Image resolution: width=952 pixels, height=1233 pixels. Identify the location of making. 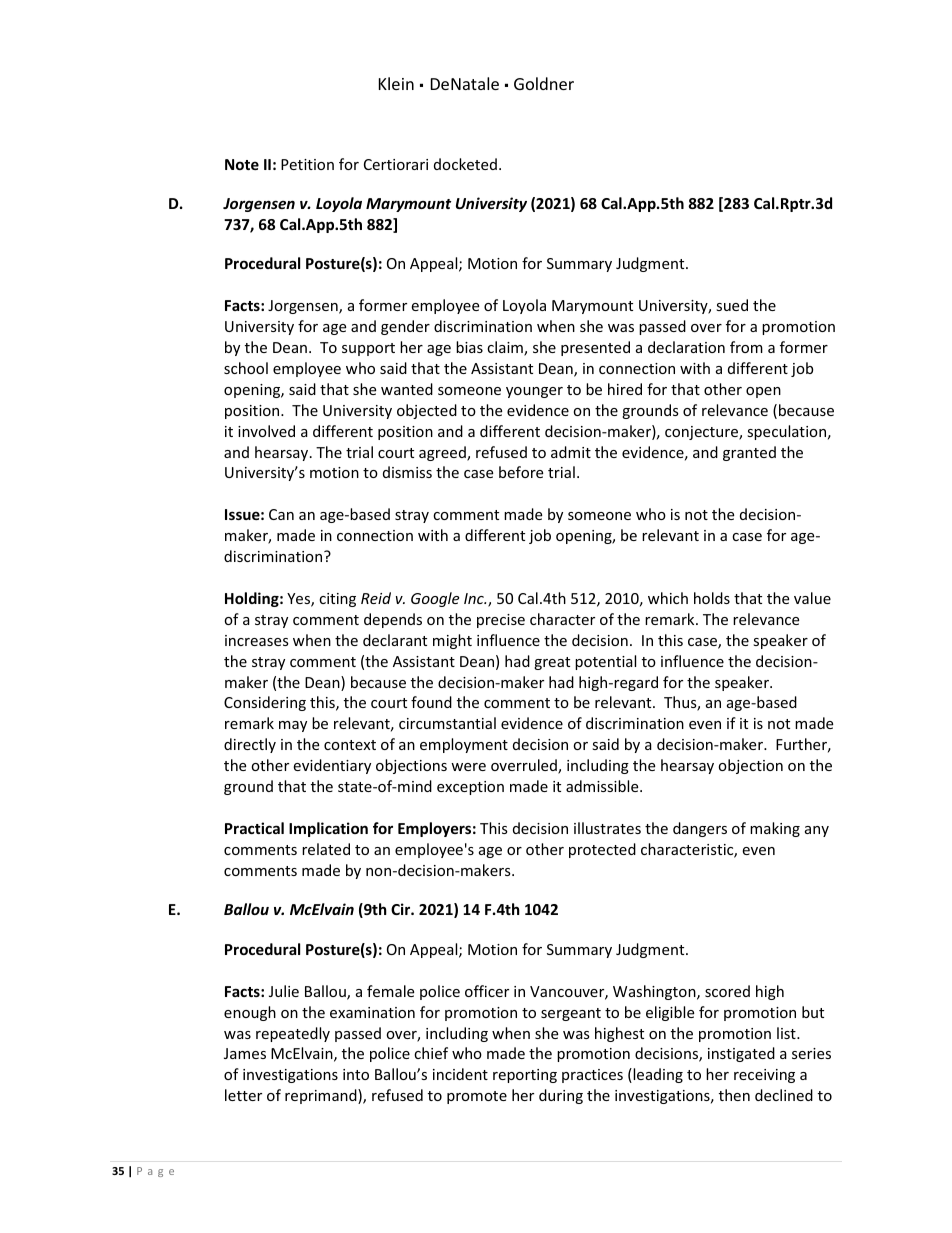
(775, 829).
